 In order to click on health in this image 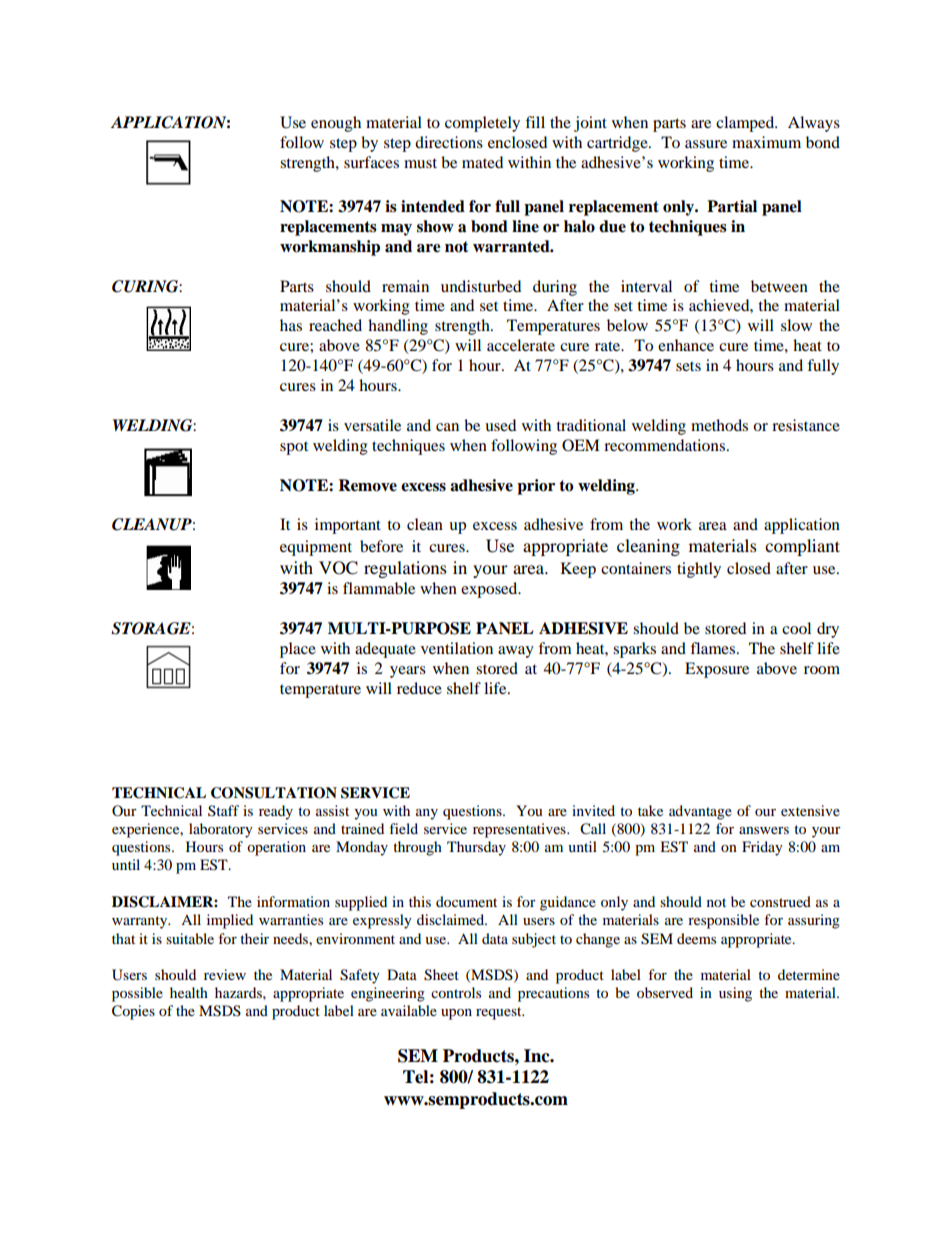, I will do `click(189, 992)`.
